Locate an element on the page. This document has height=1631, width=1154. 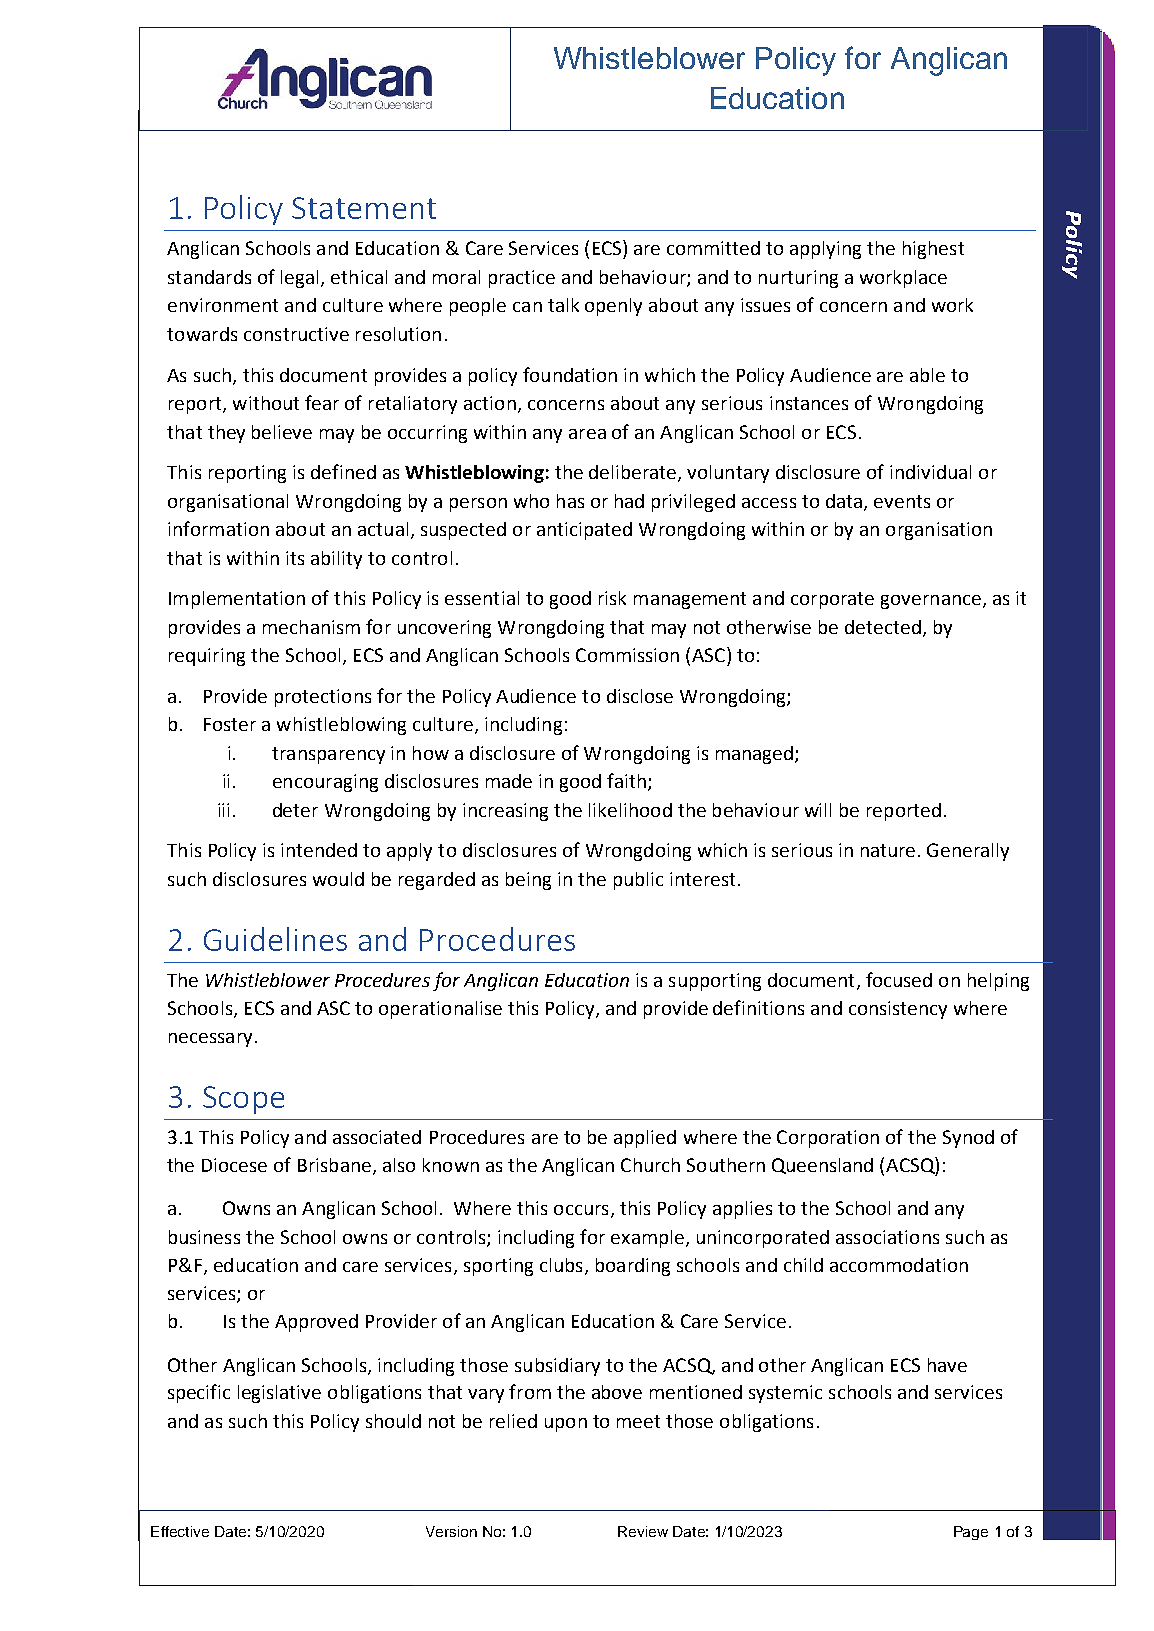
anticipated is located at coordinates (584, 531).
